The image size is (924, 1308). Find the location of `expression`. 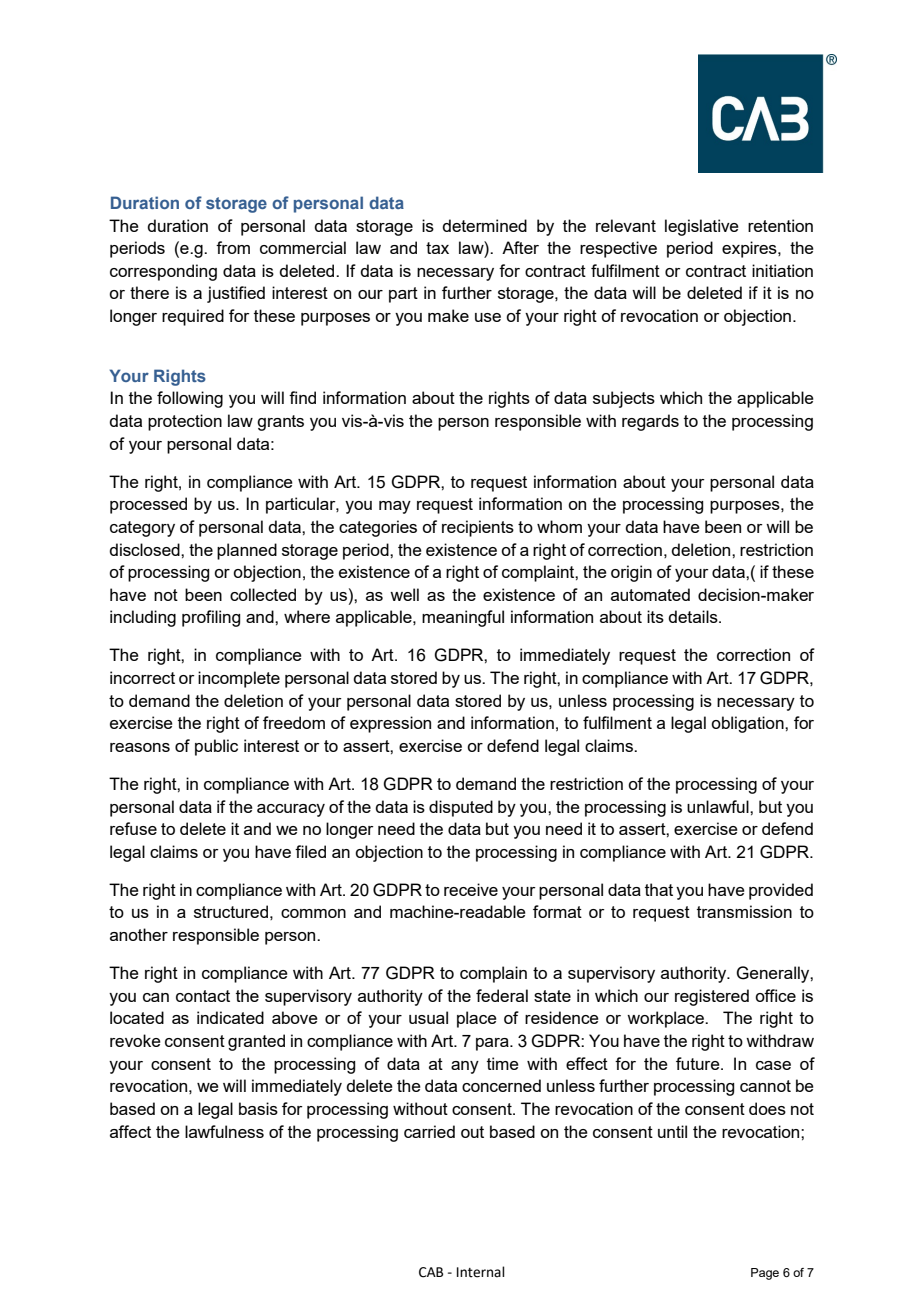

expression is located at coordinates (390, 724).
